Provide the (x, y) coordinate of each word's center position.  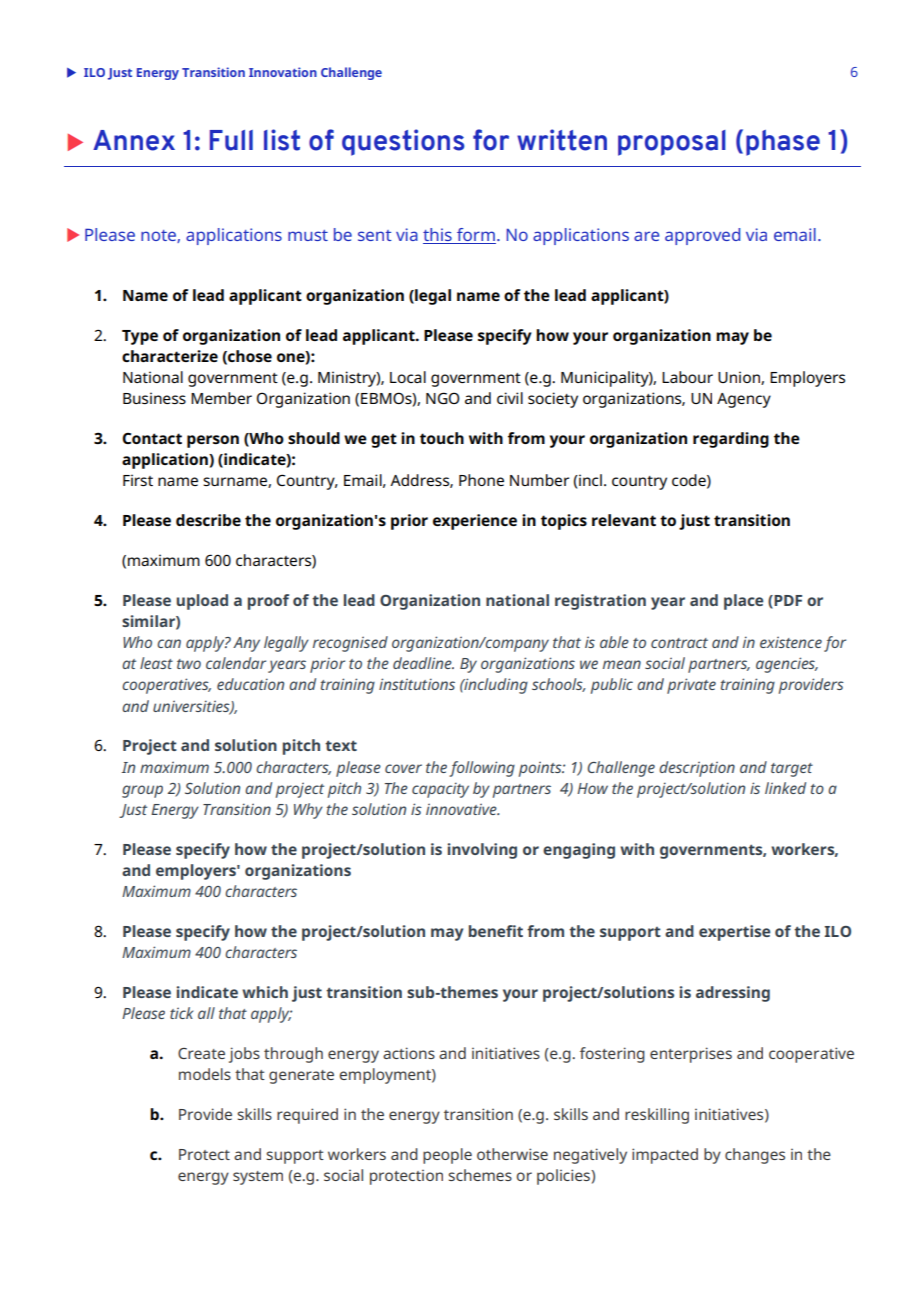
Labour (687, 377)
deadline (423, 663)
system (258, 1178)
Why (308, 811)
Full (231, 140)
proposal (672, 143)
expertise (734, 933)
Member (221, 398)
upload (202, 602)
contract (679, 643)
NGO (443, 398)
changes (755, 1156)
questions (403, 142)
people (447, 1156)
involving (482, 851)
